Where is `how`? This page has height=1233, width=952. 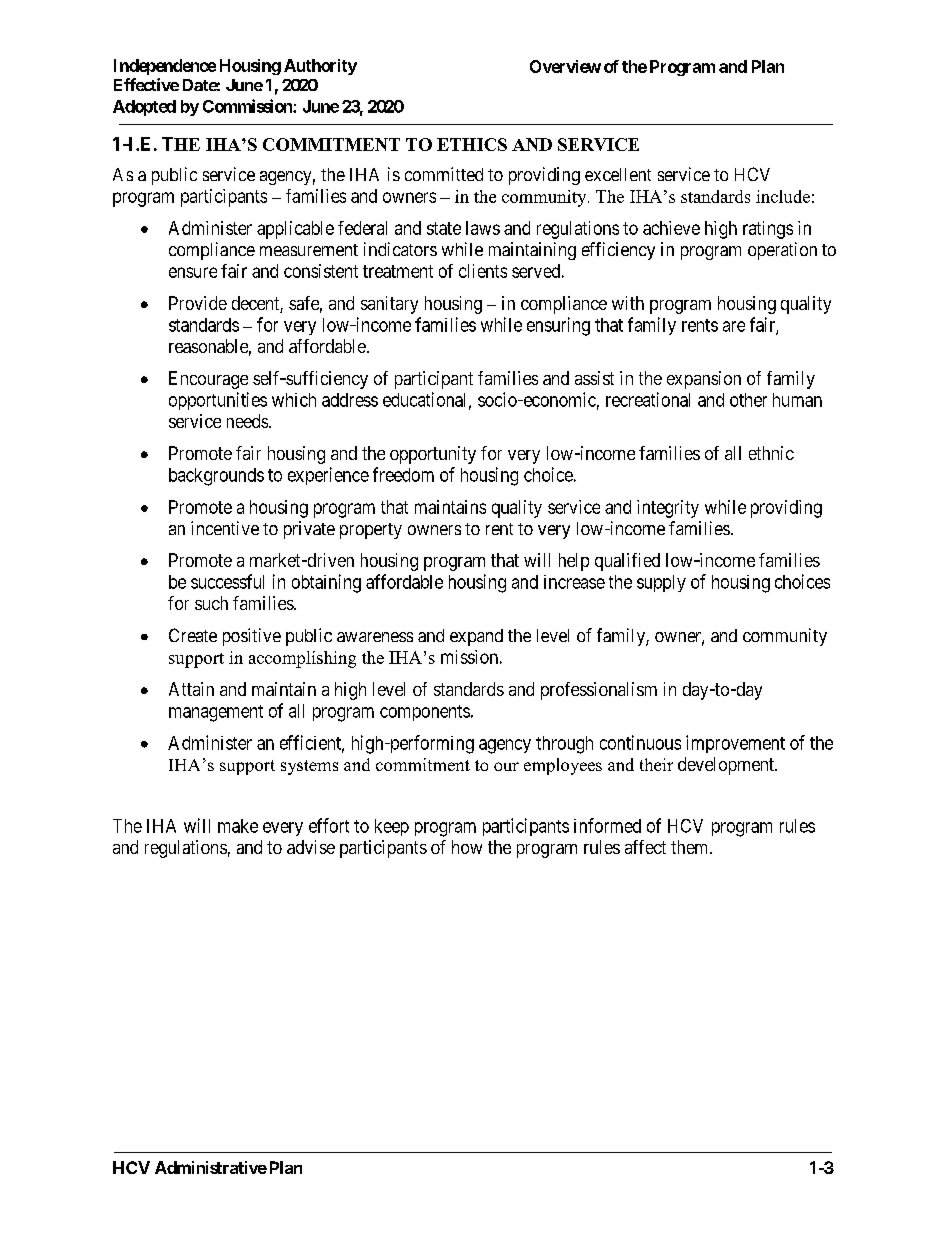 how is located at coordinates (467, 847).
